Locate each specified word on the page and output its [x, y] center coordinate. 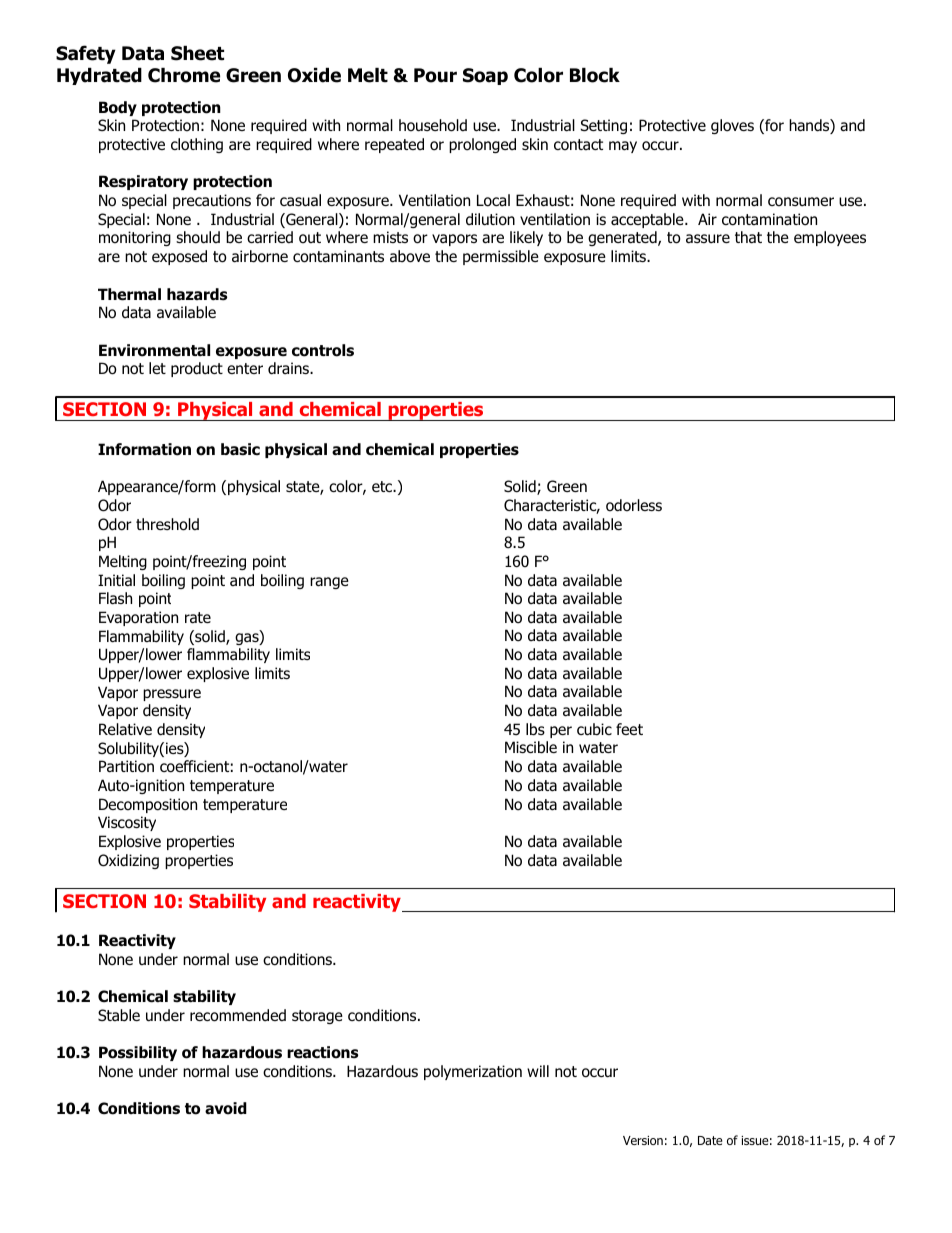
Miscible [531, 747]
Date [710, 1140]
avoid [226, 1108]
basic [240, 449]
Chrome [184, 75]
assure [708, 239]
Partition [126, 766]
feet [629, 729]
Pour [435, 75]
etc [383, 486]
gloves [732, 126]
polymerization [473, 1072]
